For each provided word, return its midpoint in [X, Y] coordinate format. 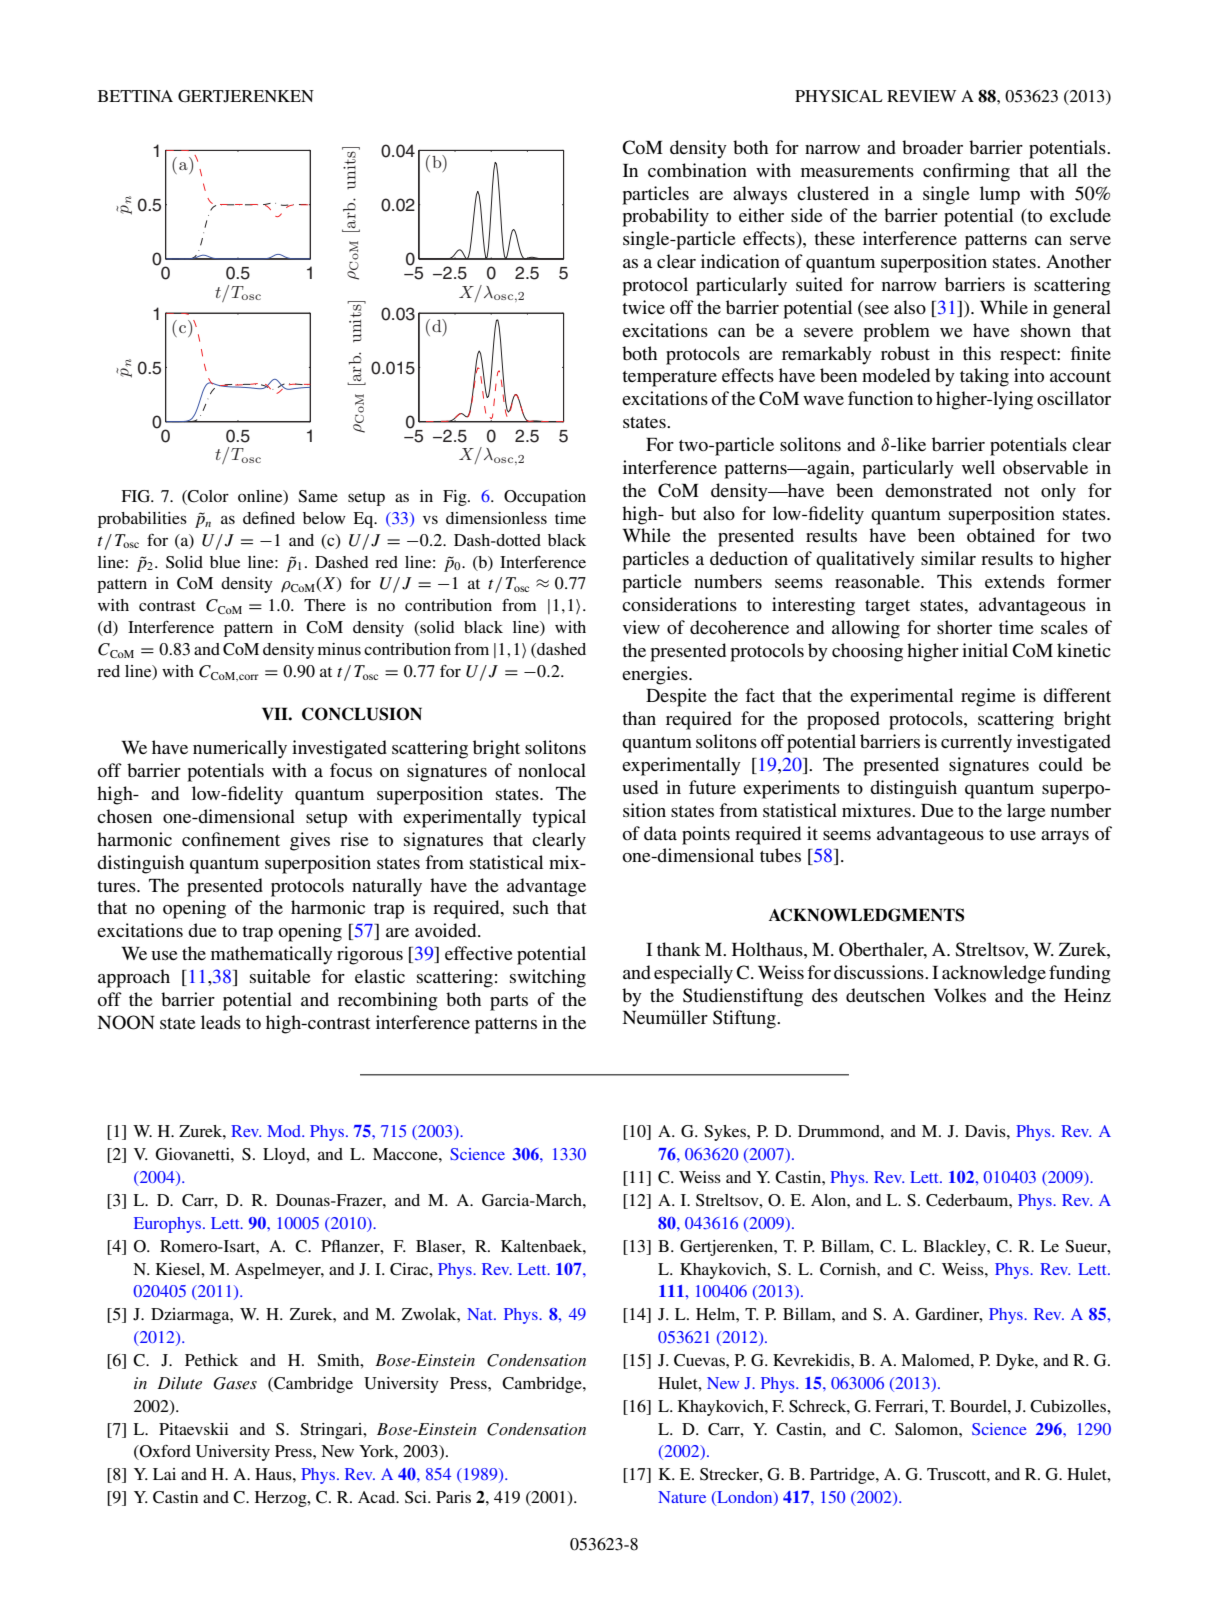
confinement [231, 839]
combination [697, 170]
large [1026, 812]
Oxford [164, 1452]
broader [932, 147]
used [640, 787]
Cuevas [700, 1360]
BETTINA [135, 96]
